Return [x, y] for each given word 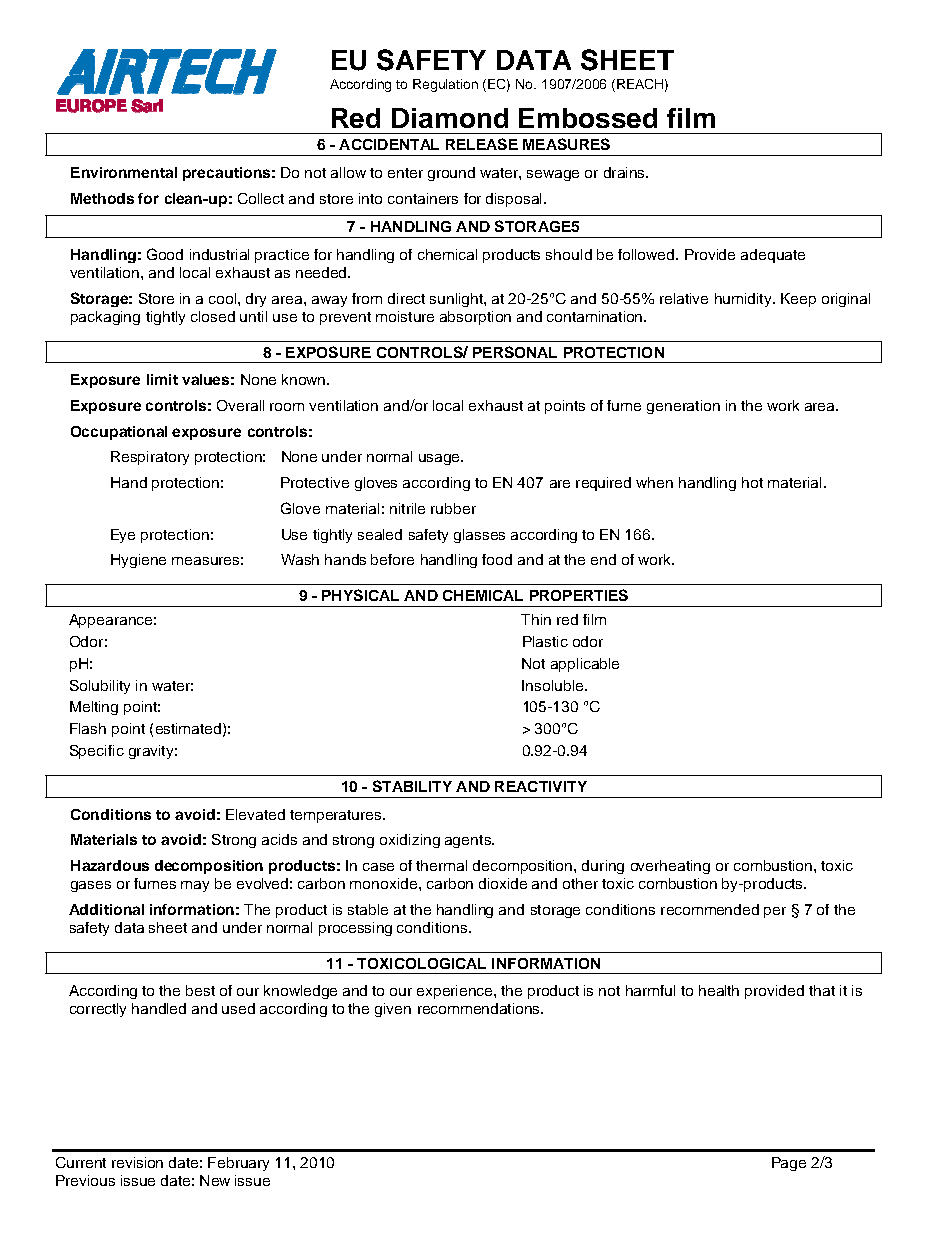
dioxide [503, 883]
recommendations [480, 1008]
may [195, 886]
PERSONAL [515, 352]
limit [162, 379]
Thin [536, 619]
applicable [585, 665]
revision [137, 1162]
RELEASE [482, 144]
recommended [710, 909]
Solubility [100, 687]
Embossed [588, 118]
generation [683, 407]
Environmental [124, 172]
